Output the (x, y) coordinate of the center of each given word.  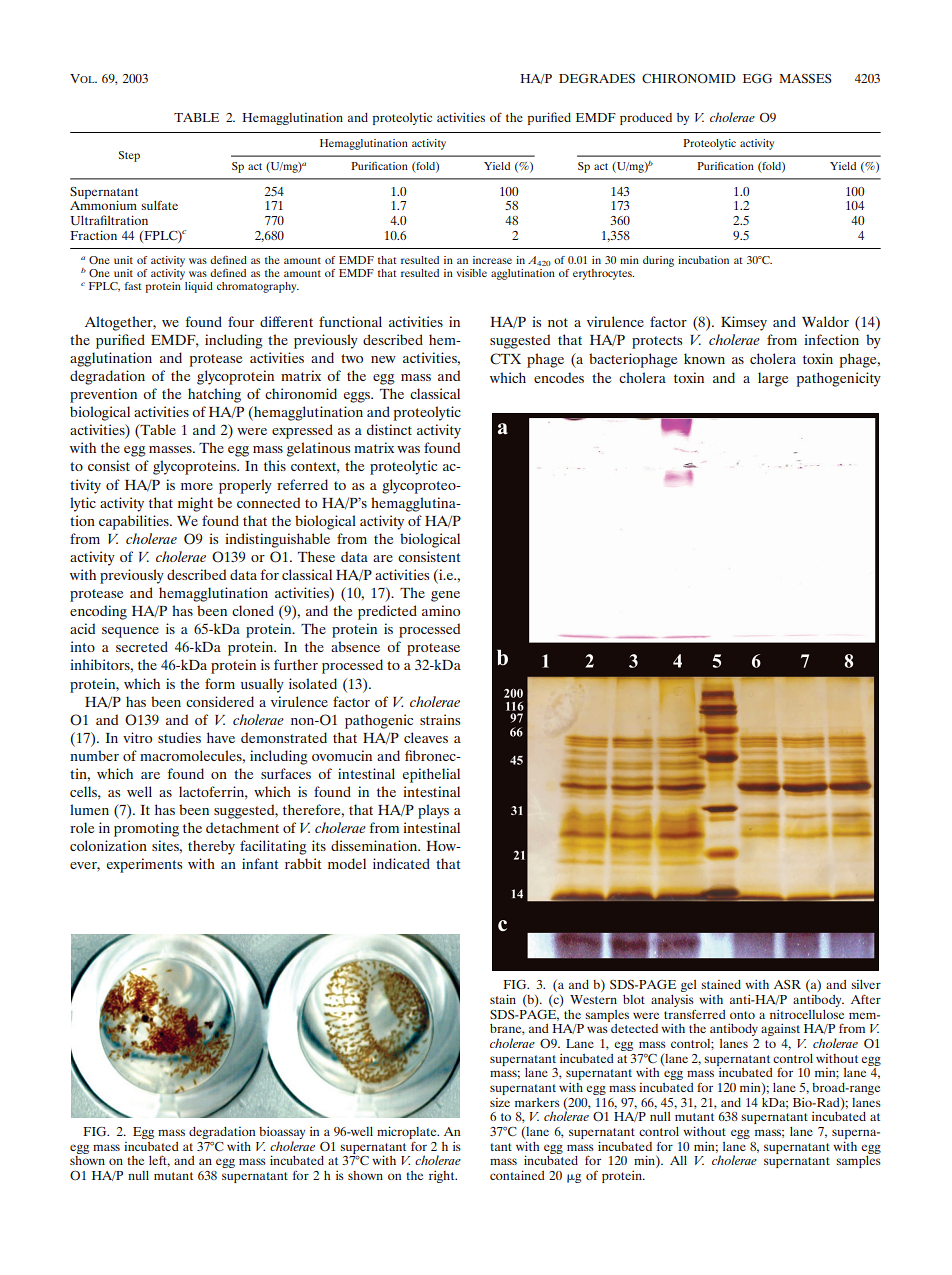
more (197, 486)
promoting (146, 829)
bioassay (282, 1133)
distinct (389, 429)
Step (129, 156)
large (773, 379)
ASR (787, 984)
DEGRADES (597, 78)
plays (433, 811)
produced (646, 119)
